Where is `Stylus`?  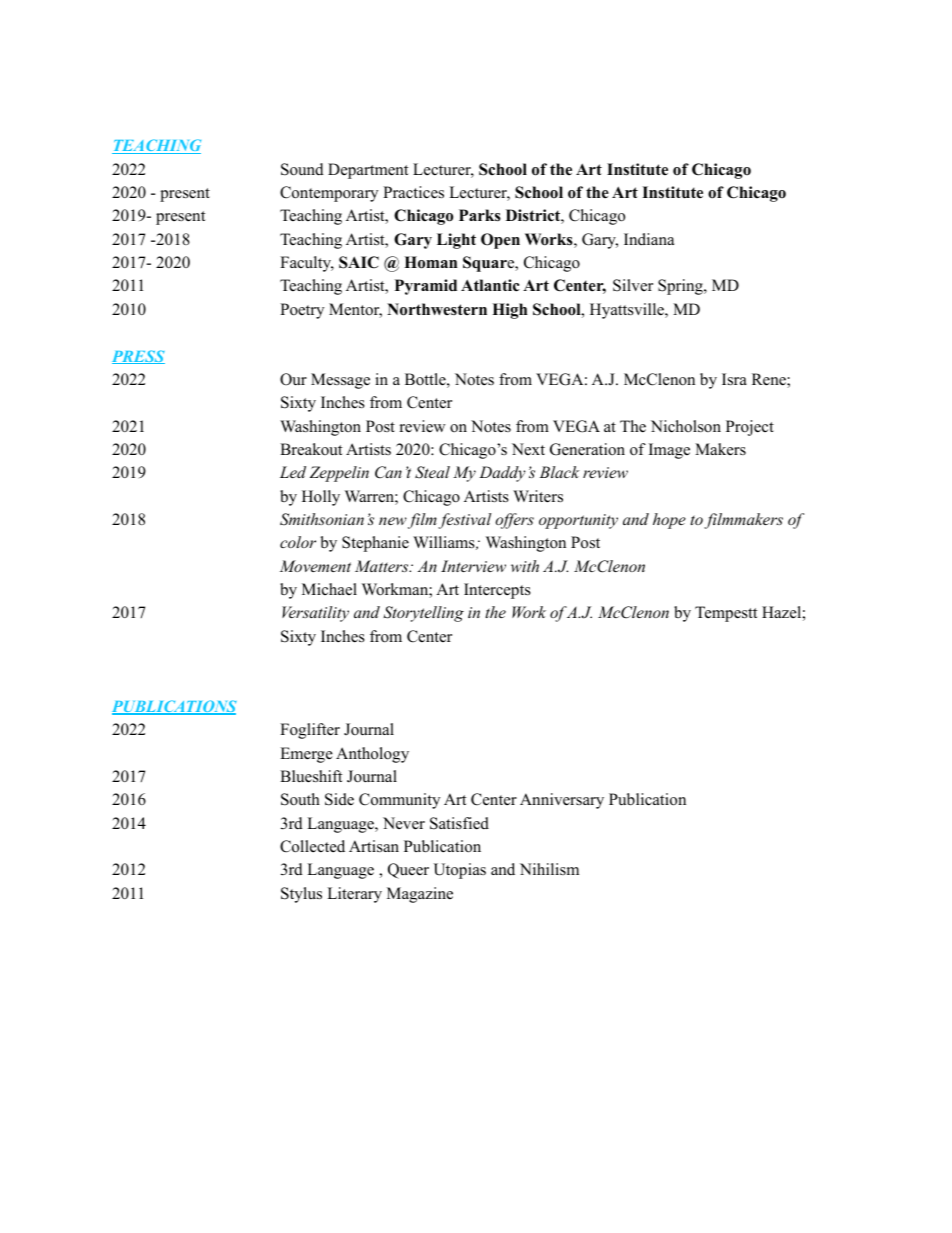 Stylus is located at coordinates (301, 895).
